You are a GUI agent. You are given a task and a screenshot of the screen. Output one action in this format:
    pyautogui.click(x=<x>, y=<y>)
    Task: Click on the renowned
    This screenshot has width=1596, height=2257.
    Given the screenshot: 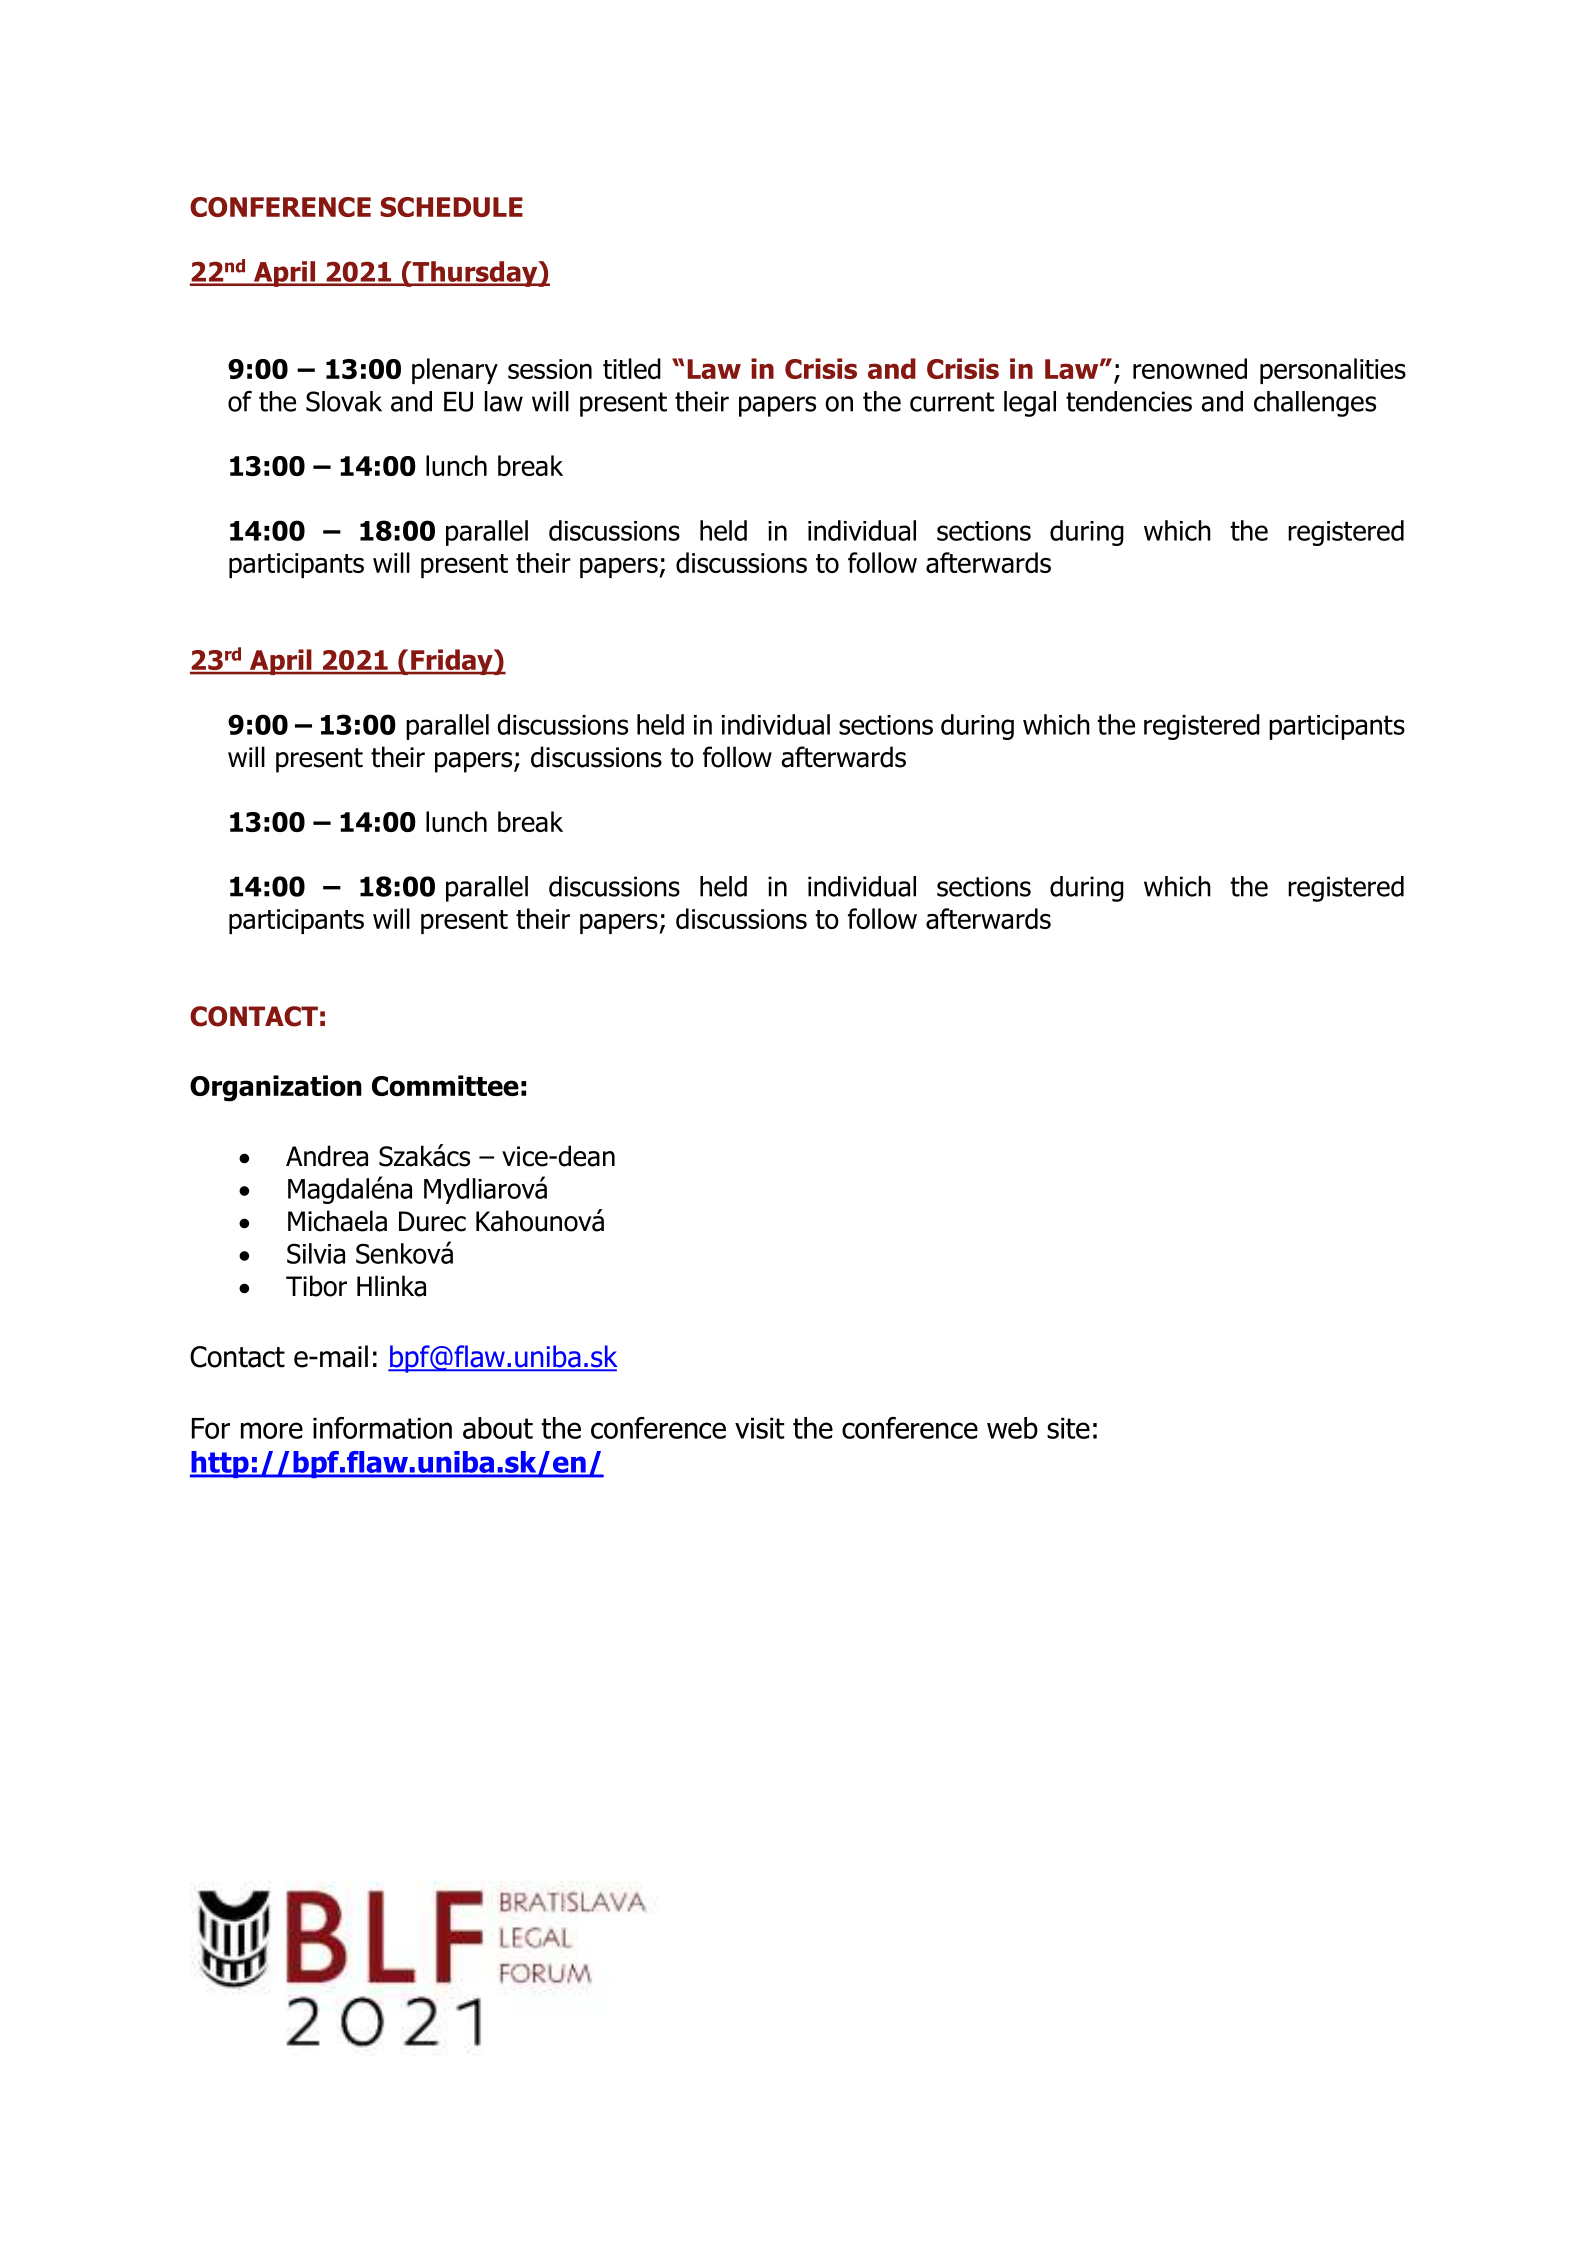 What is the action you would take?
    pyautogui.click(x=1190, y=368)
